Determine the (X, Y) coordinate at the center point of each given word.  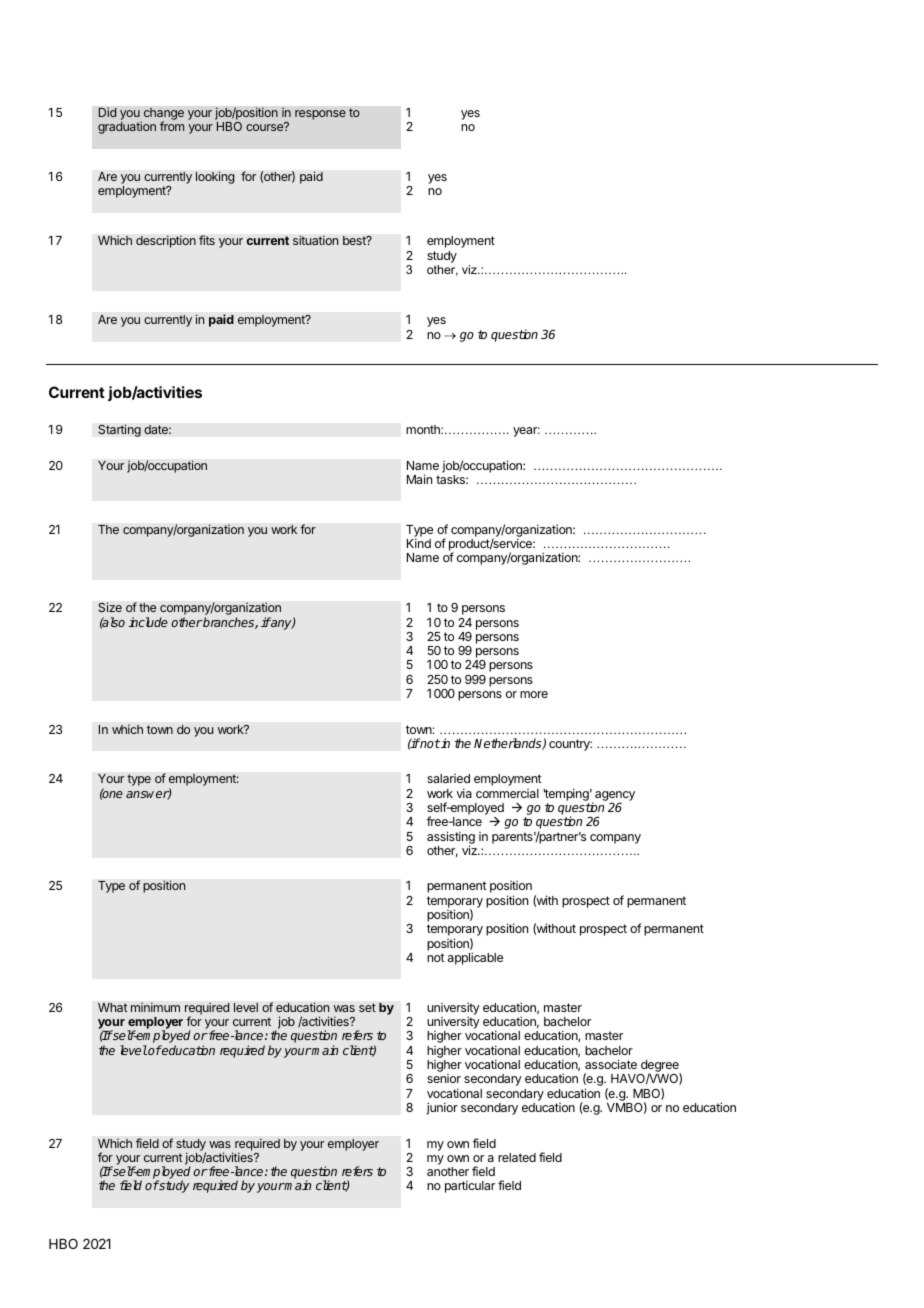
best (355, 240)
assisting (451, 838)
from (172, 126)
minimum (155, 1007)
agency (614, 797)
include (148, 622)
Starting (119, 430)
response (320, 115)
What (113, 1007)
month (424, 429)
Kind (419, 543)
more (534, 694)
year (526, 432)
